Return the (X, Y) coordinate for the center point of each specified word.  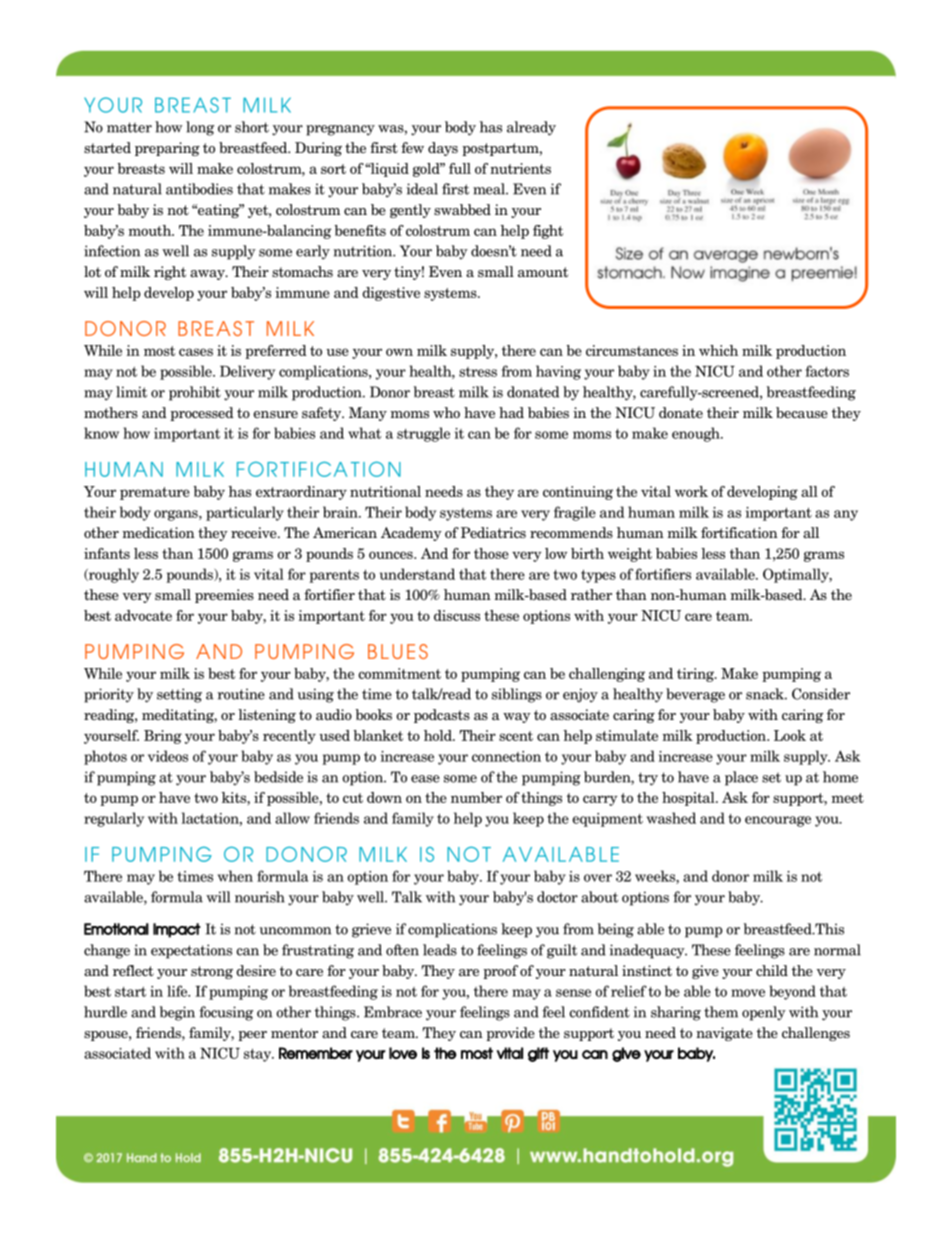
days (443, 149)
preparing (167, 149)
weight (630, 555)
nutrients (520, 168)
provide (510, 1034)
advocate (143, 615)
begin (177, 1013)
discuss (457, 615)
